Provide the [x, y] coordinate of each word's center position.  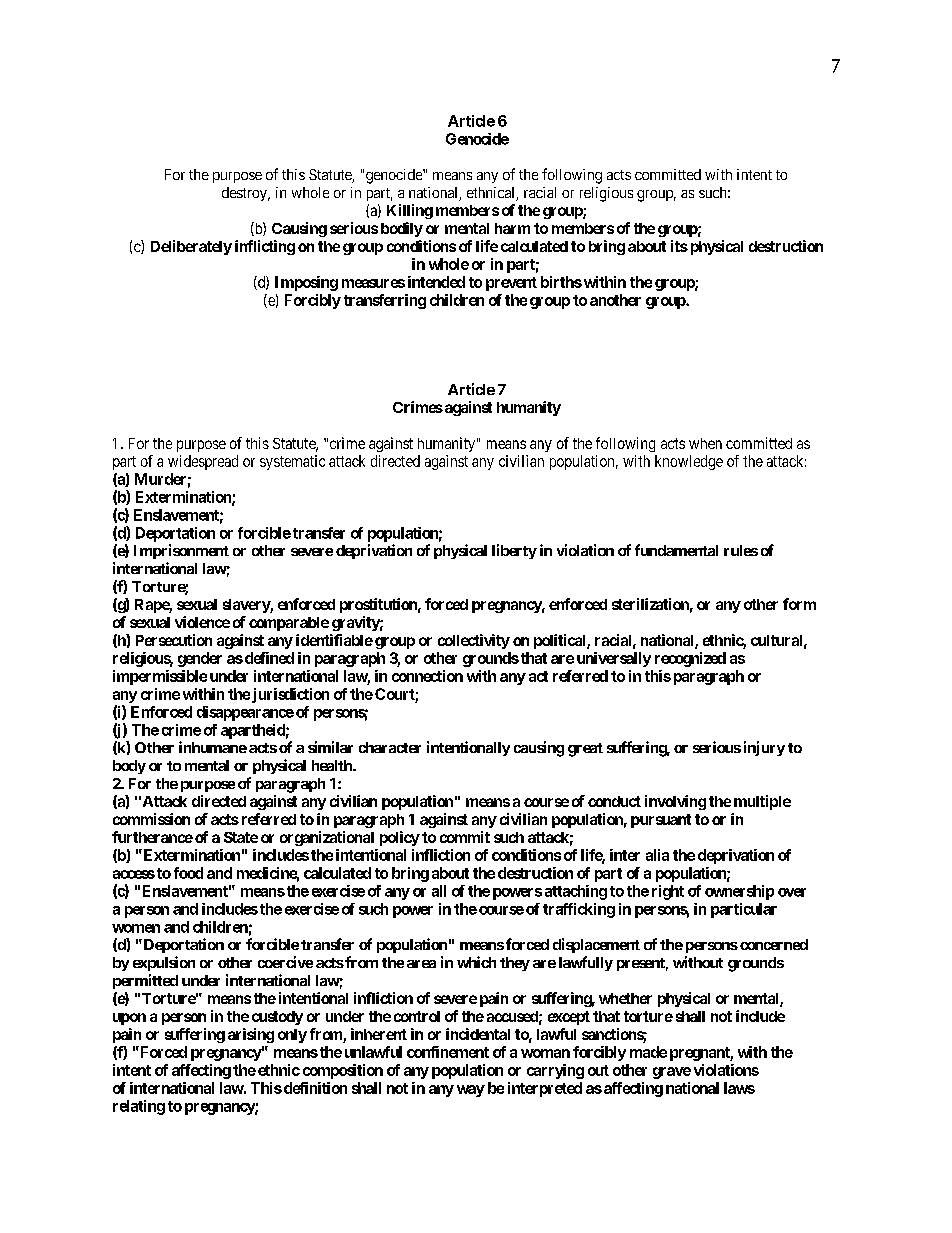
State [241, 837]
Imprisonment [181, 551]
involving [675, 802]
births [561, 282]
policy [400, 838]
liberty [514, 551]
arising [251, 1035]
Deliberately [191, 247]
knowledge [689, 462]
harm [512, 228]
